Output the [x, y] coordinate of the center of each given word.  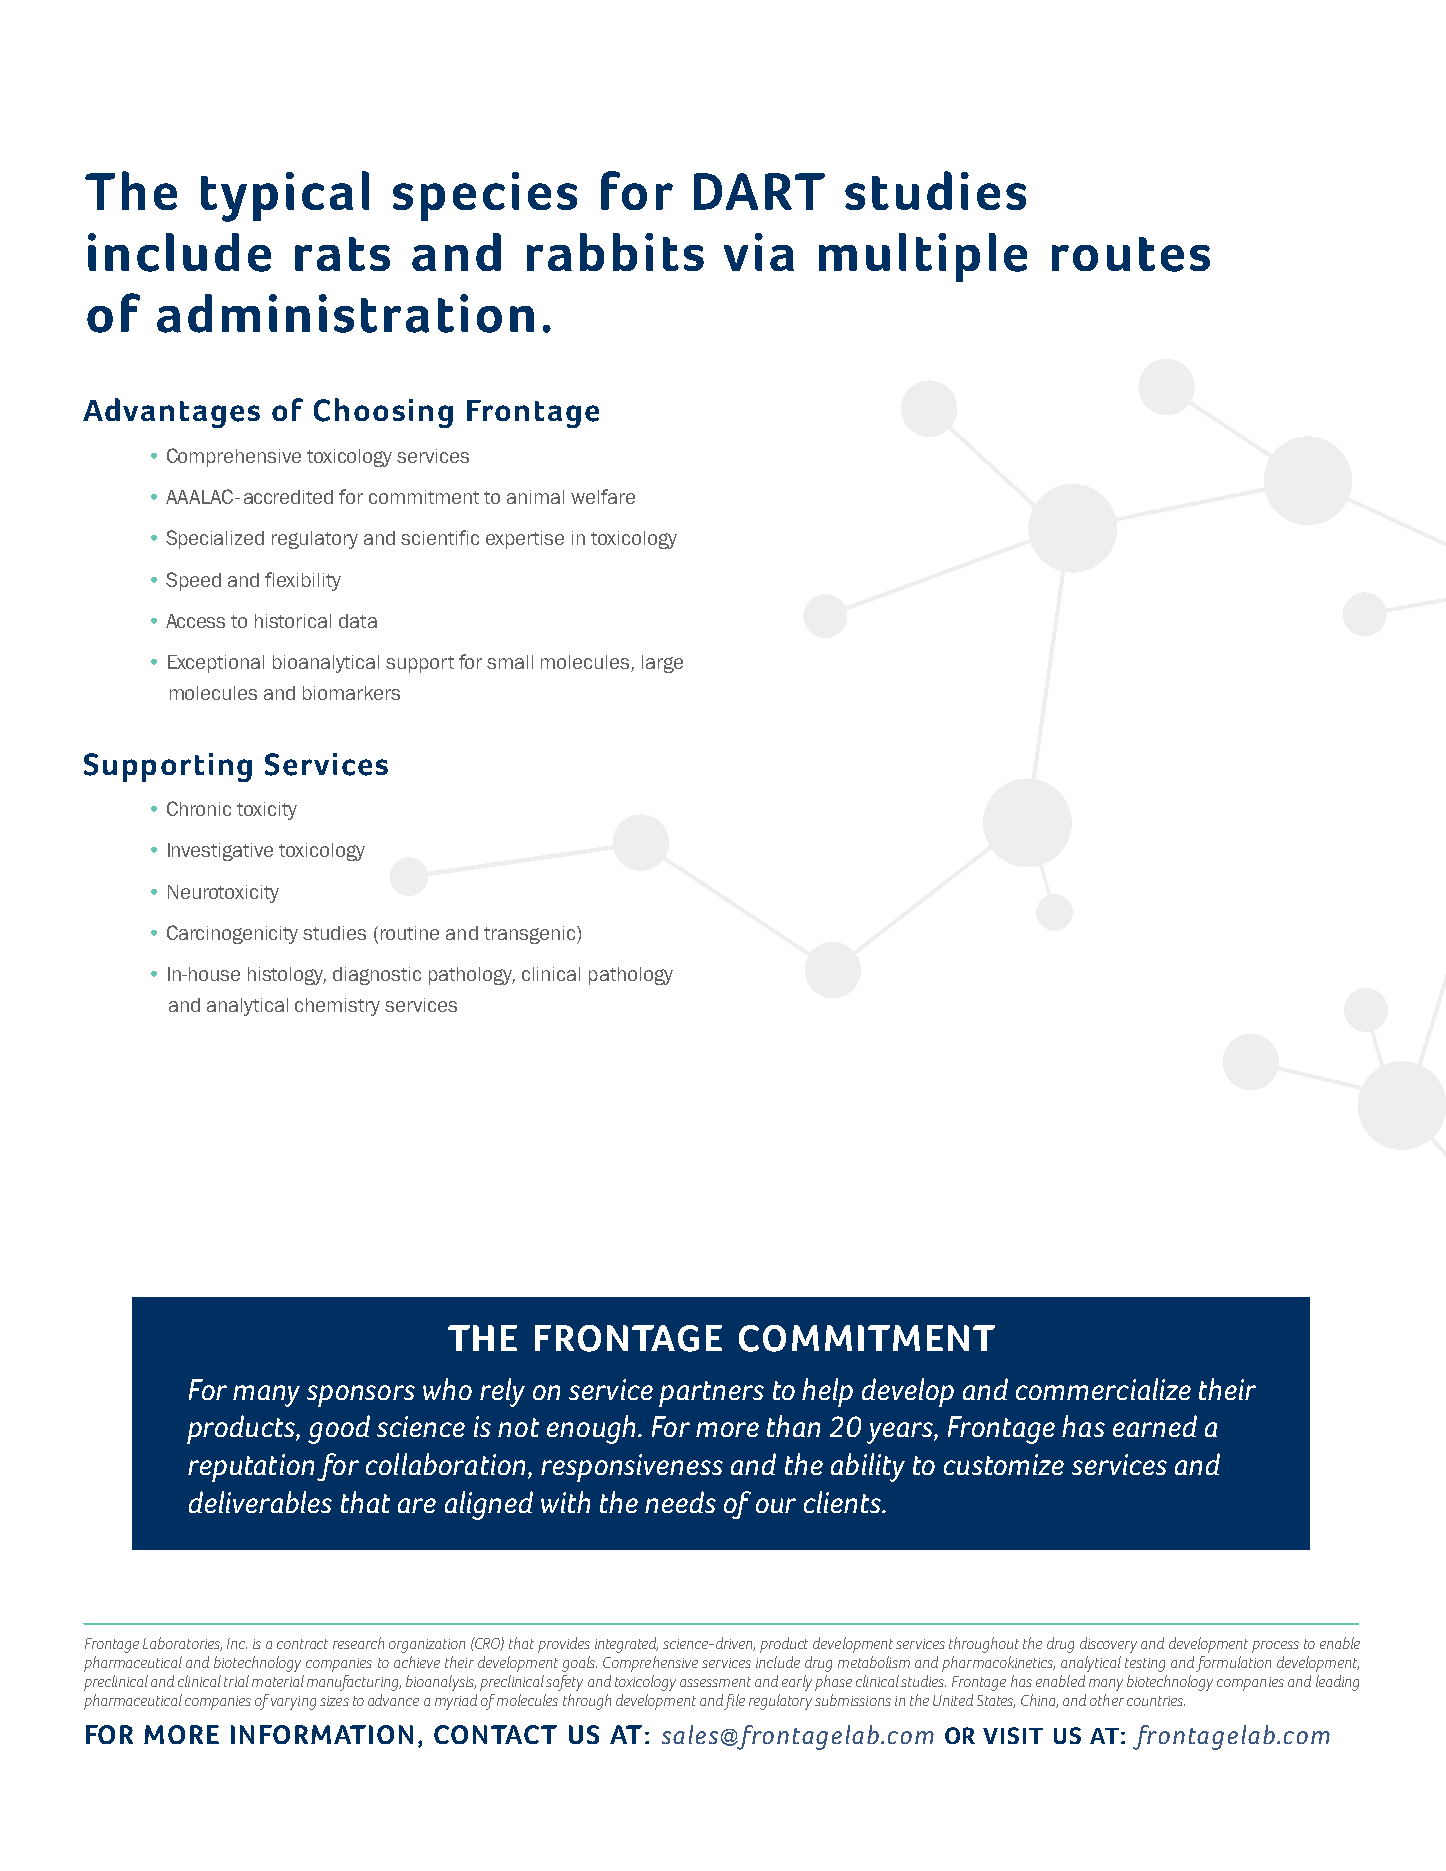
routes [1131, 254]
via [759, 252]
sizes [334, 1701]
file [734, 1702]
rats [342, 254]
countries [1156, 1701]
